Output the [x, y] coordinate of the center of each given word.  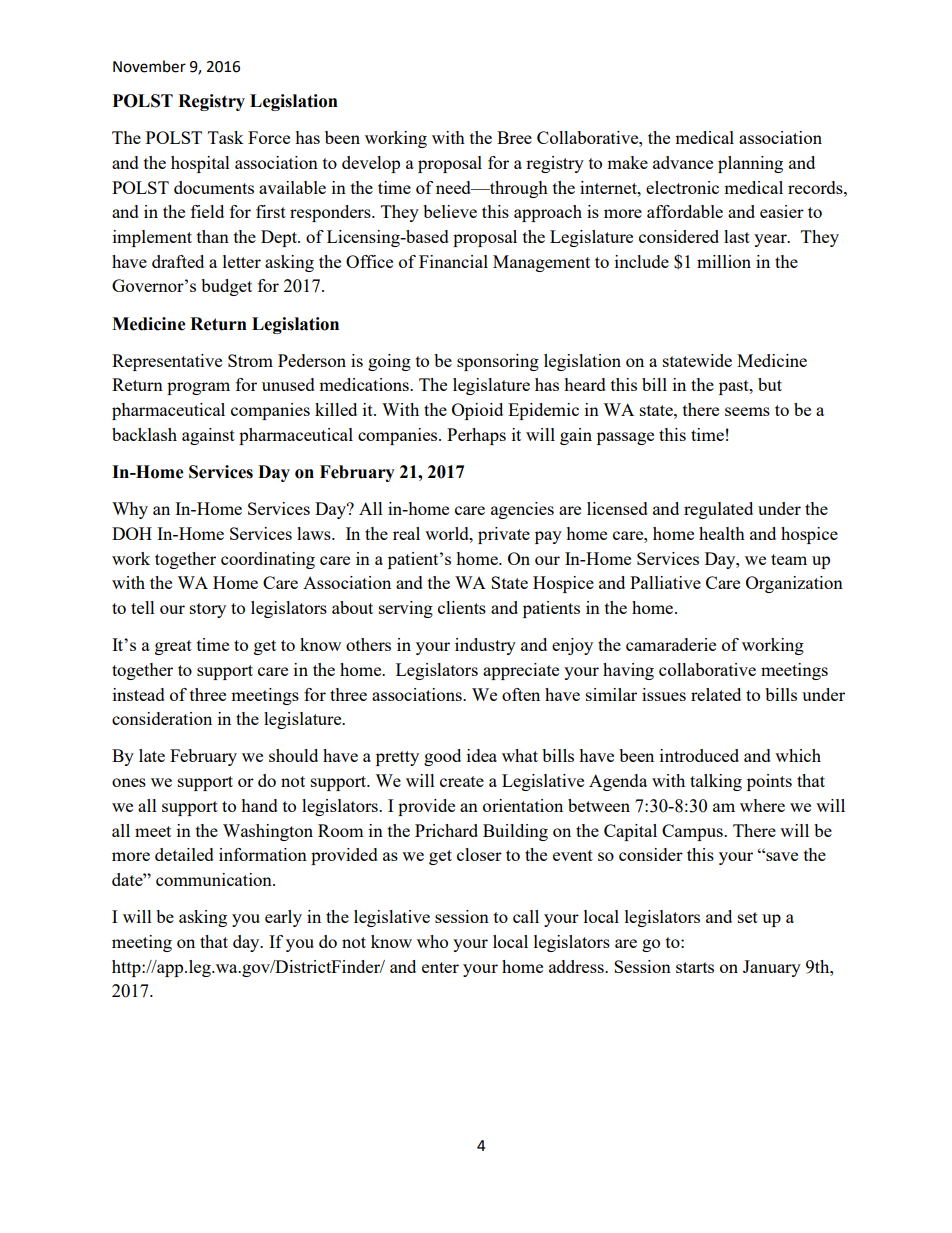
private [504, 535]
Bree [514, 137]
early [283, 918]
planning [750, 164]
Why [130, 510]
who [432, 941]
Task [226, 137]
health [722, 533]
